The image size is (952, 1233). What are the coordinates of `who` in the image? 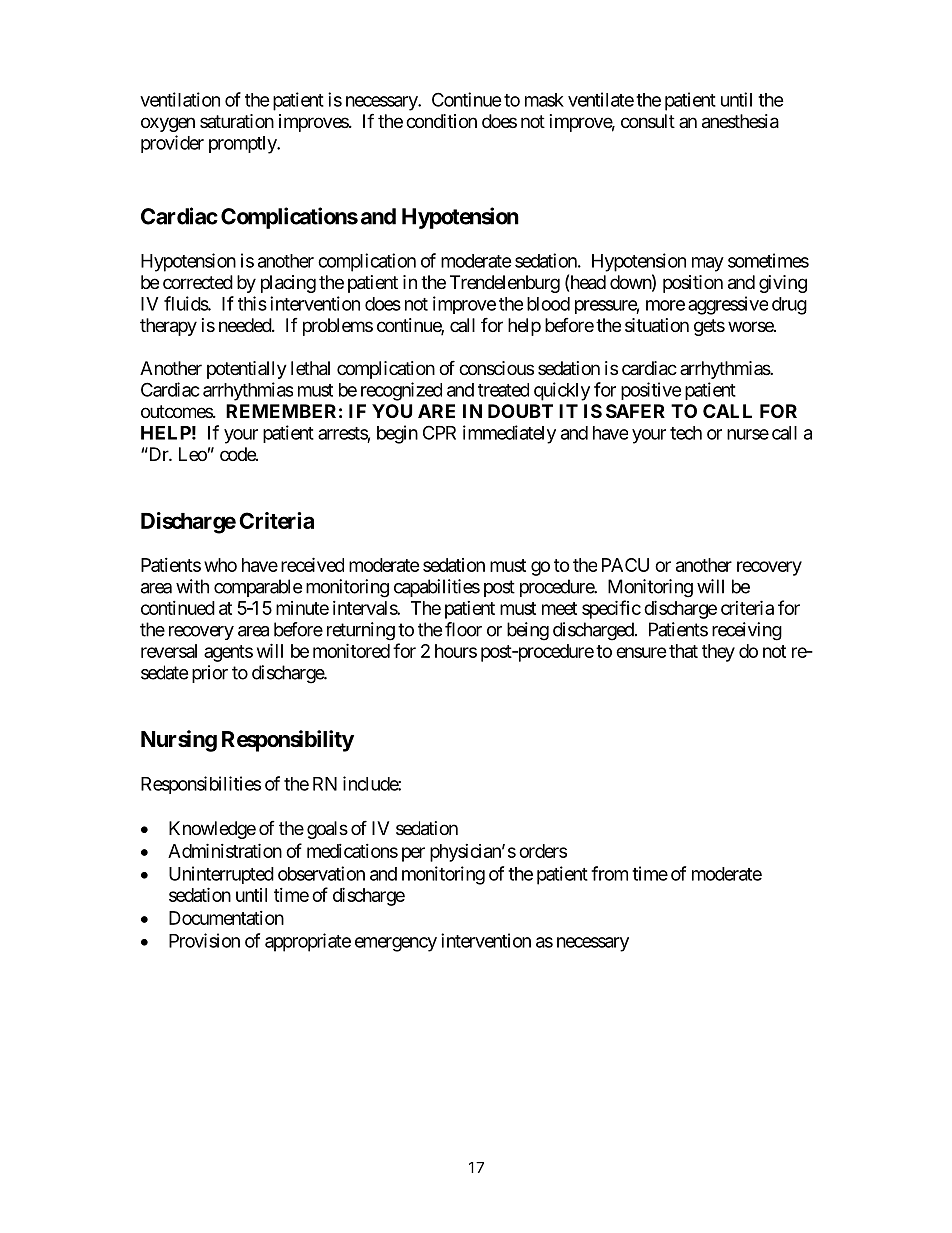 It's located at (220, 565).
